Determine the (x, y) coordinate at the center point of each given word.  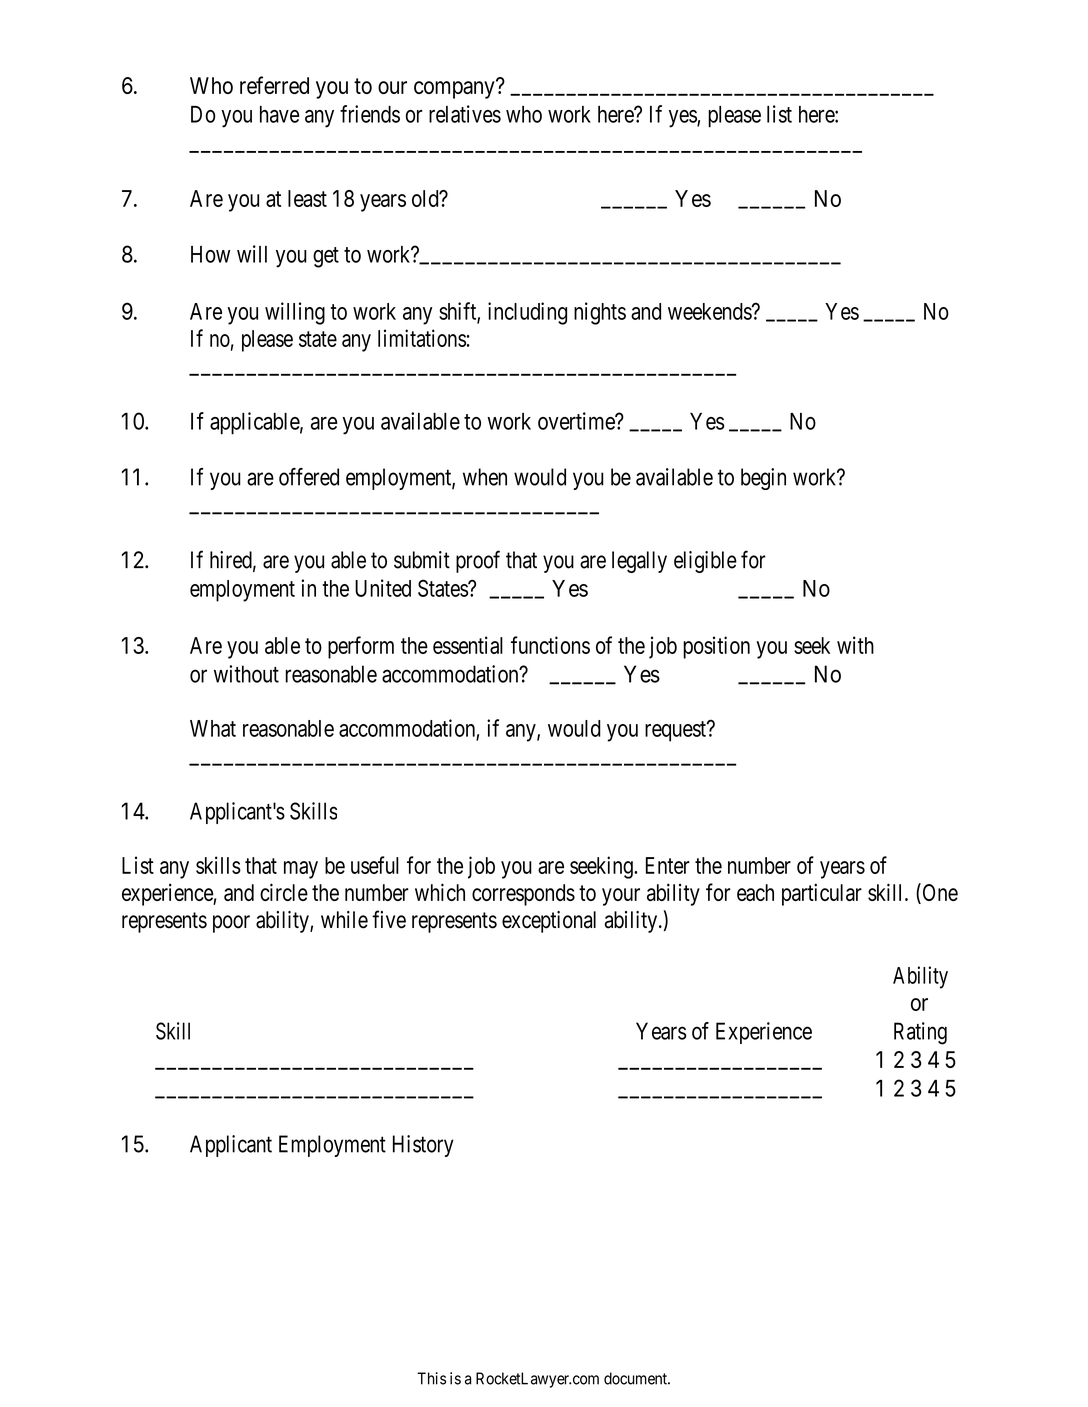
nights (600, 313)
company (455, 90)
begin (763, 479)
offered (309, 477)
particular (822, 894)
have (279, 114)
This (431, 1378)
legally (639, 562)
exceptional (549, 922)
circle (284, 892)
